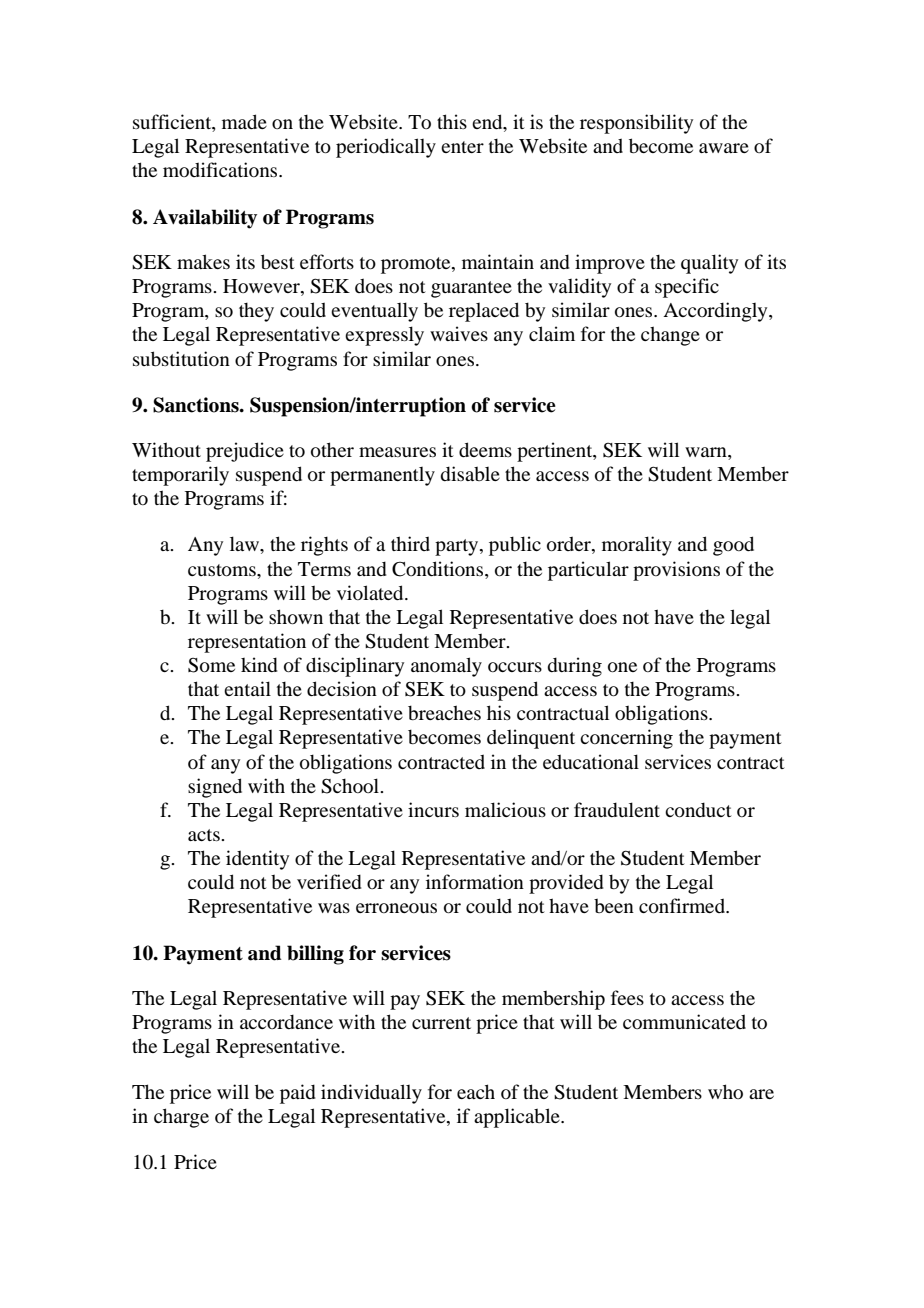 The width and height of the screenshot is (924, 1308). Describe the element at coordinates (221, 169) in the screenshot. I see `modifications` at that location.
